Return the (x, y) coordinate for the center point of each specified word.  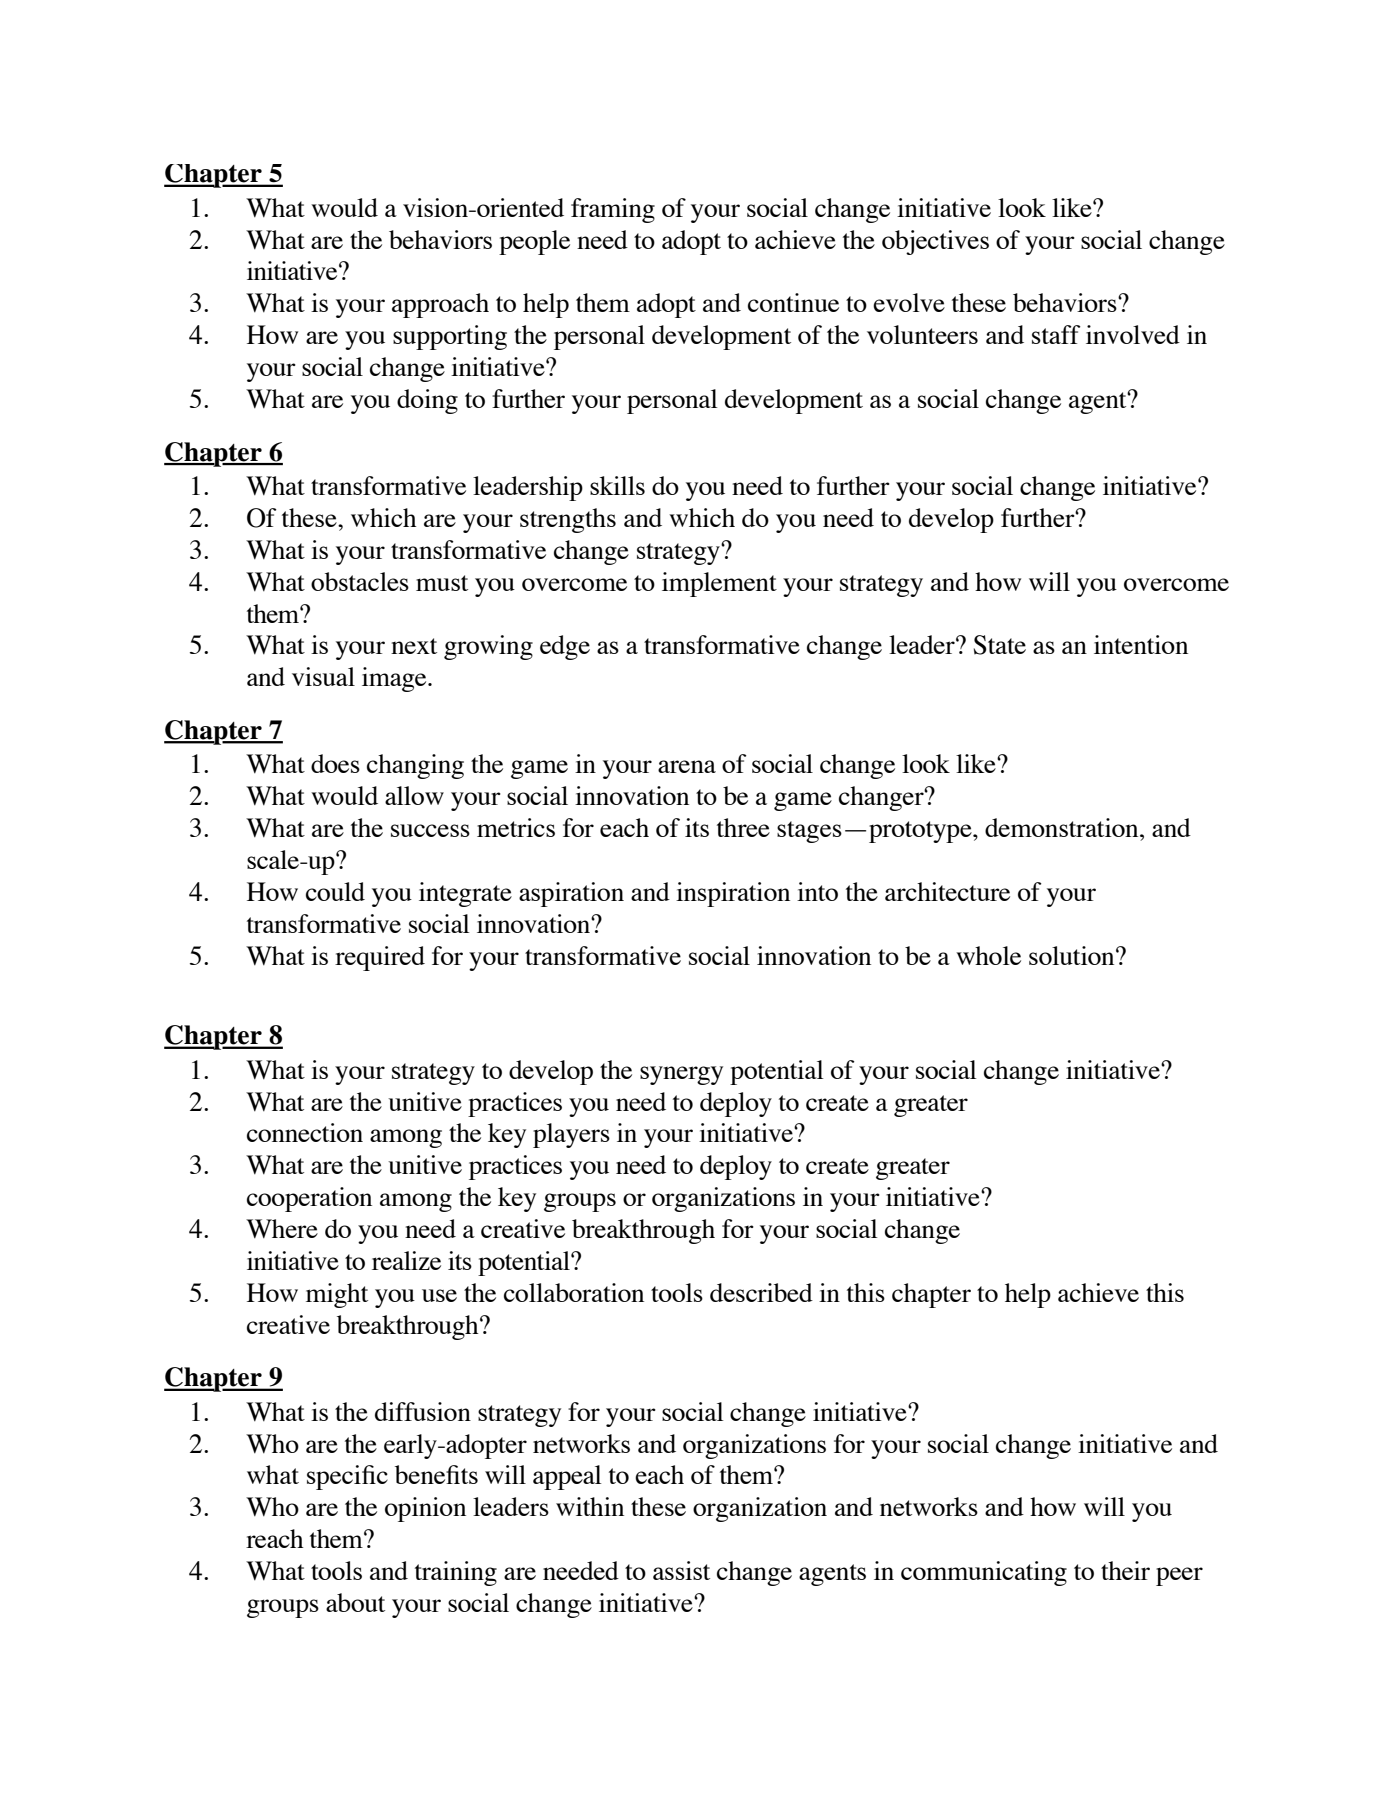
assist (681, 1570)
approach (440, 305)
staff (1056, 334)
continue (793, 302)
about (355, 1602)
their (1125, 1570)
